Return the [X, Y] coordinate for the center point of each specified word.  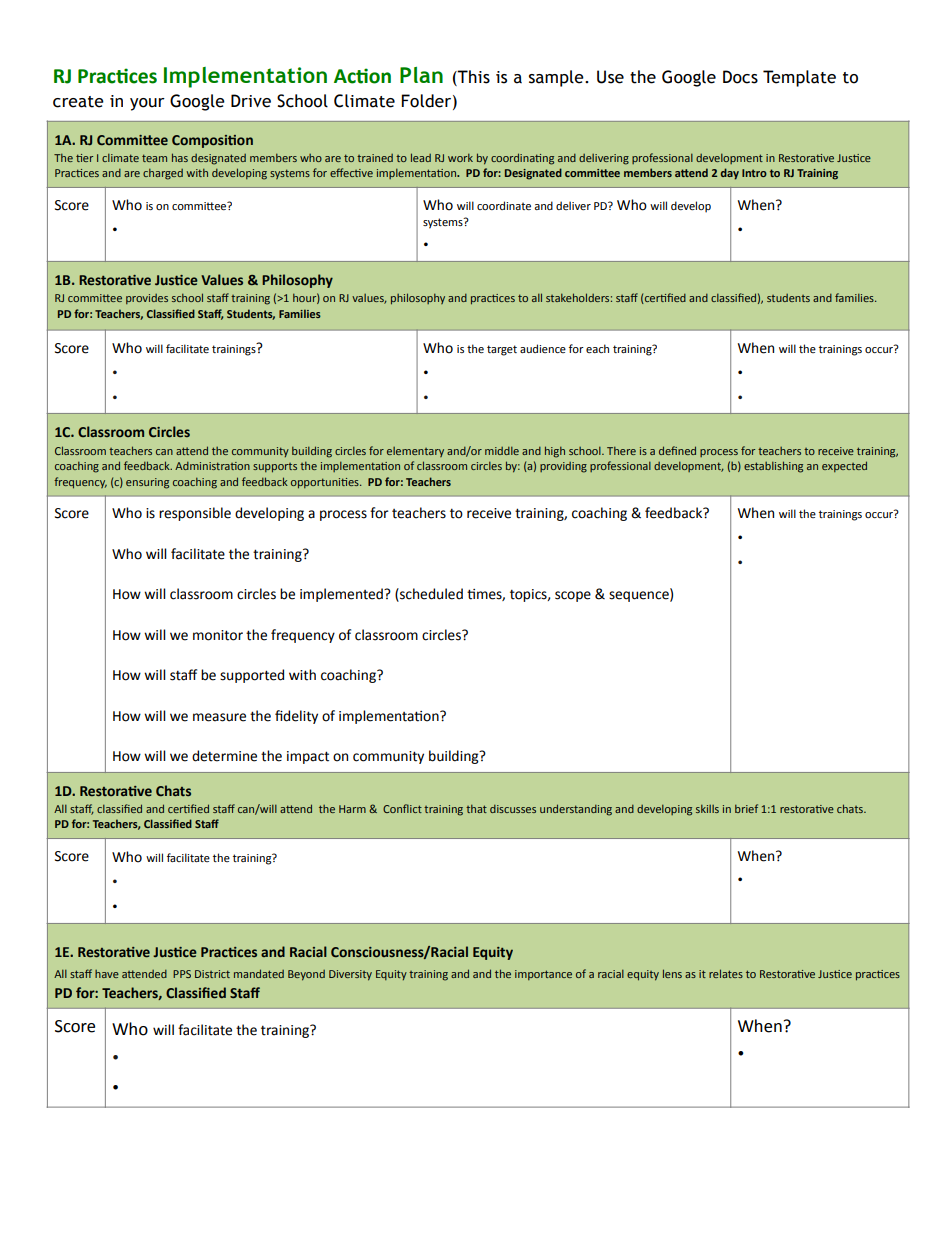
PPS [182, 974]
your [147, 104]
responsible [195, 514]
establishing [773, 467]
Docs [740, 77]
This [473, 77]
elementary [415, 452]
